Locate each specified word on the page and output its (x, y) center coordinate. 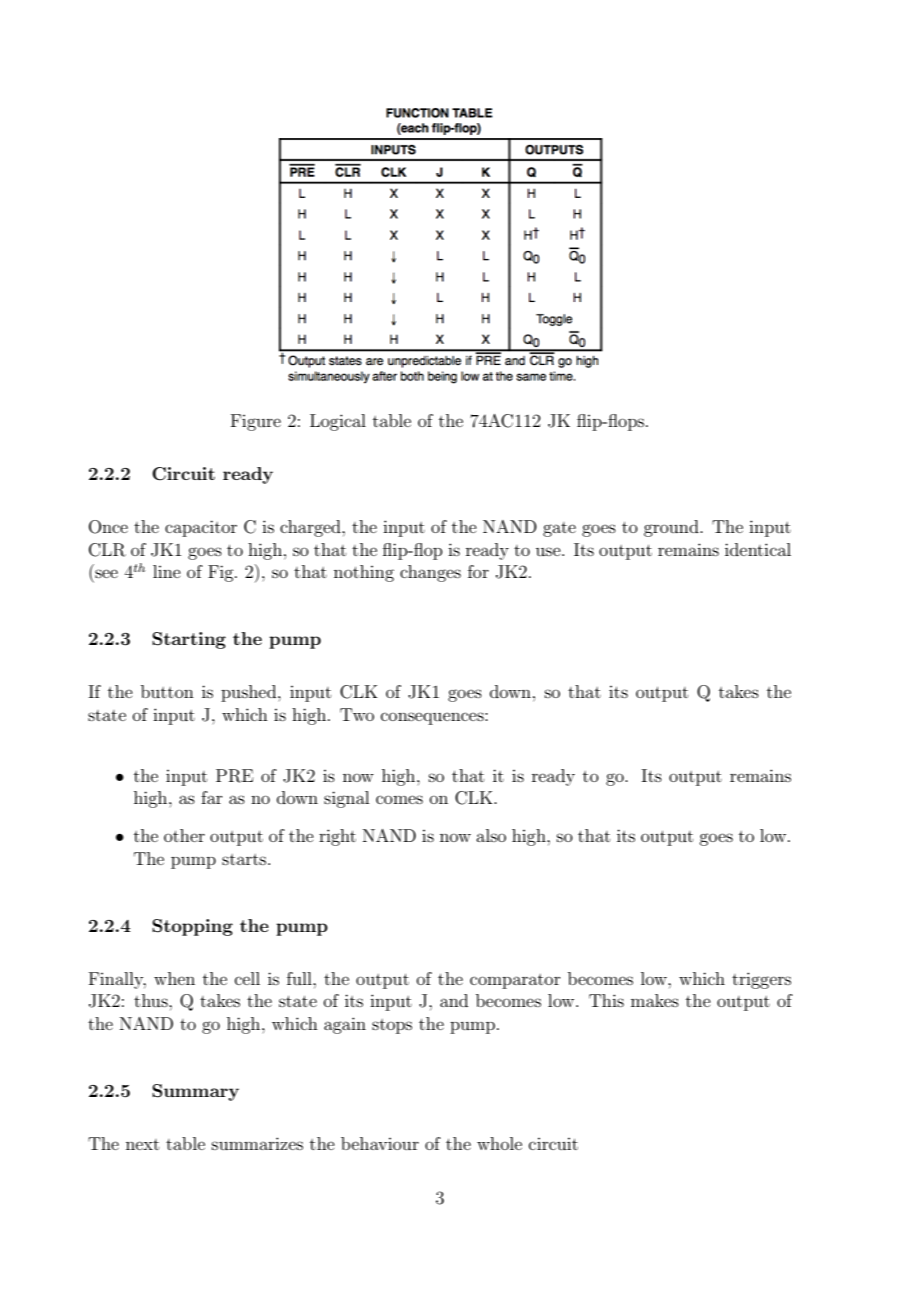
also (491, 835)
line (167, 571)
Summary (195, 1092)
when (174, 978)
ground (672, 528)
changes (430, 573)
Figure (256, 422)
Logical (338, 422)
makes (655, 1000)
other (184, 835)
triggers (761, 980)
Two (357, 714)
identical (758, 549)
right (337, 837)
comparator (515, 981)
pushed (250, 693)
